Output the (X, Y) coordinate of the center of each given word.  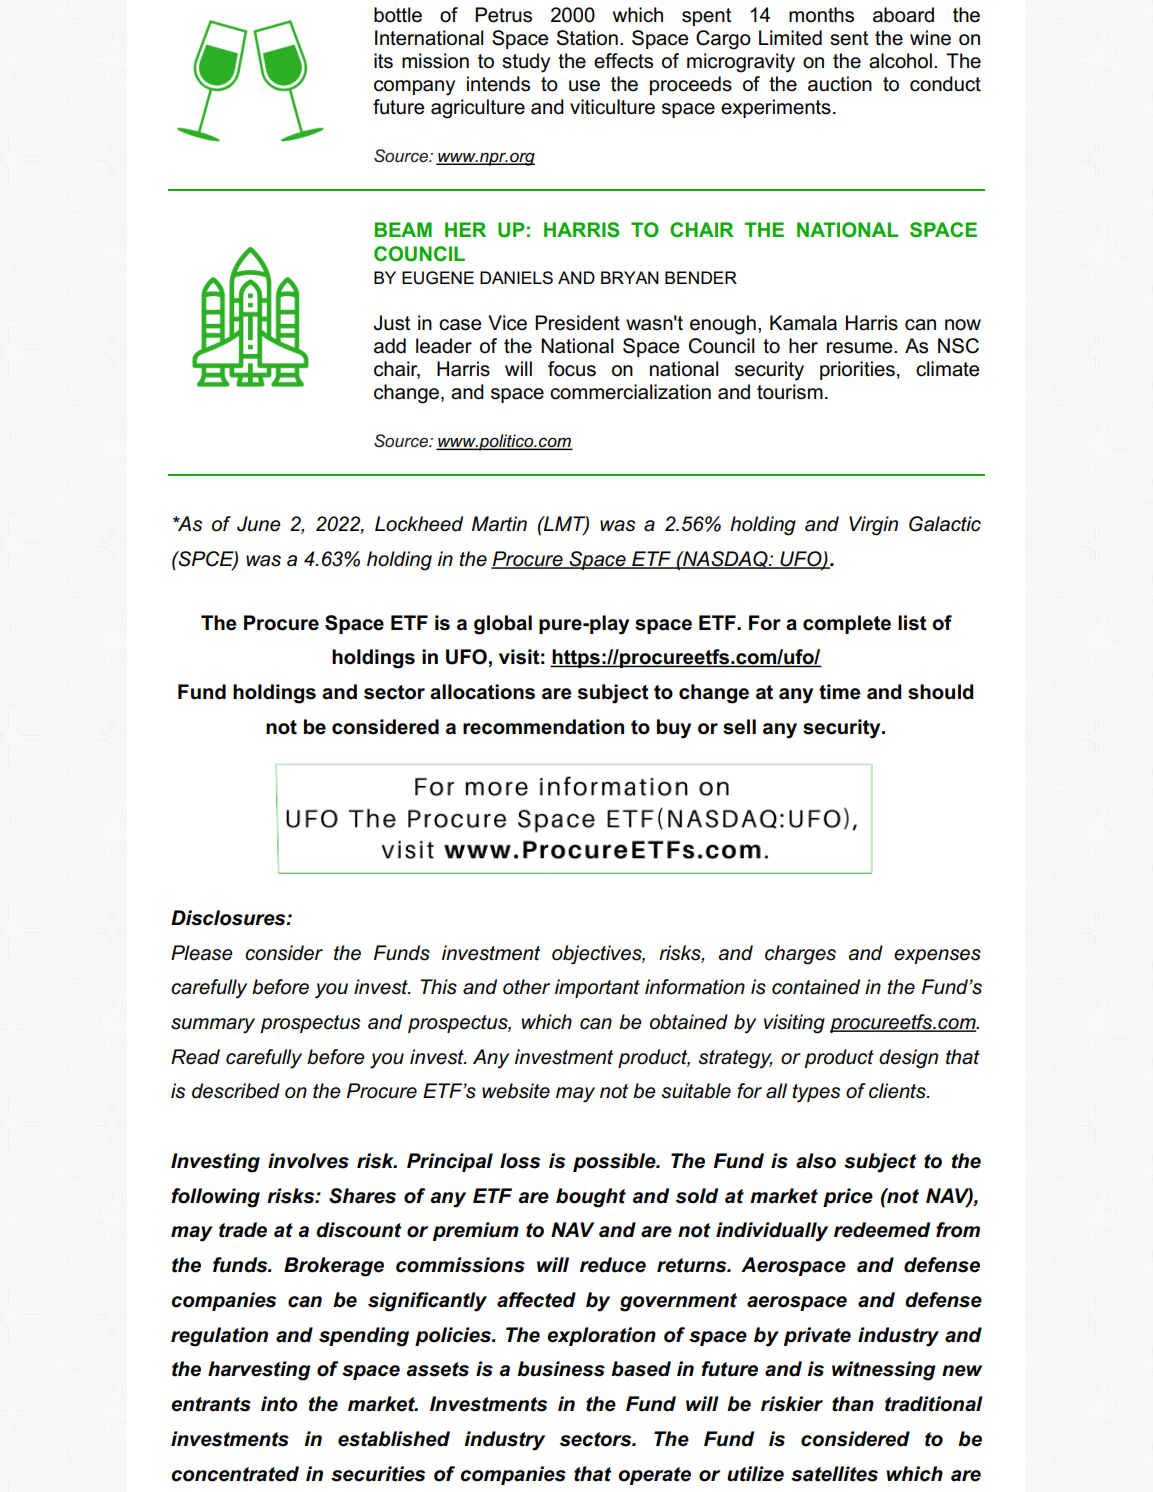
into (279, 1404)
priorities (857, 370)
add (390, 346)
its (383, 61)
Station (587, 38)
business (561, 1369)
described (236, 1091)
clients (898, 1091)
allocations (482, 692)
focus (572, 369)
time (840, 692)
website (516, 1091)
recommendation (543, 727)
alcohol (900, 61)
